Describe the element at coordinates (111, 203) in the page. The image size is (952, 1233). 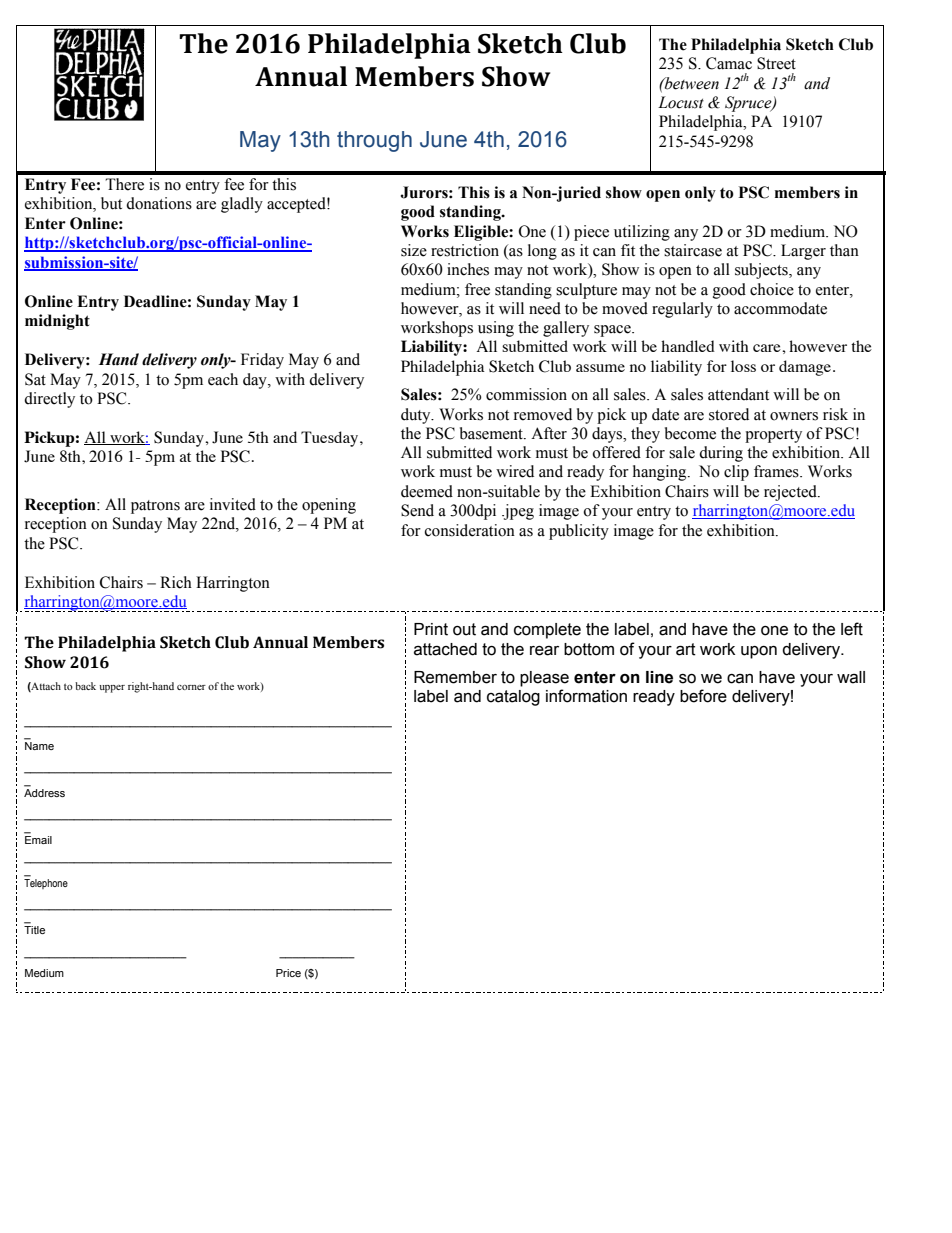
I see `but` at that location.
